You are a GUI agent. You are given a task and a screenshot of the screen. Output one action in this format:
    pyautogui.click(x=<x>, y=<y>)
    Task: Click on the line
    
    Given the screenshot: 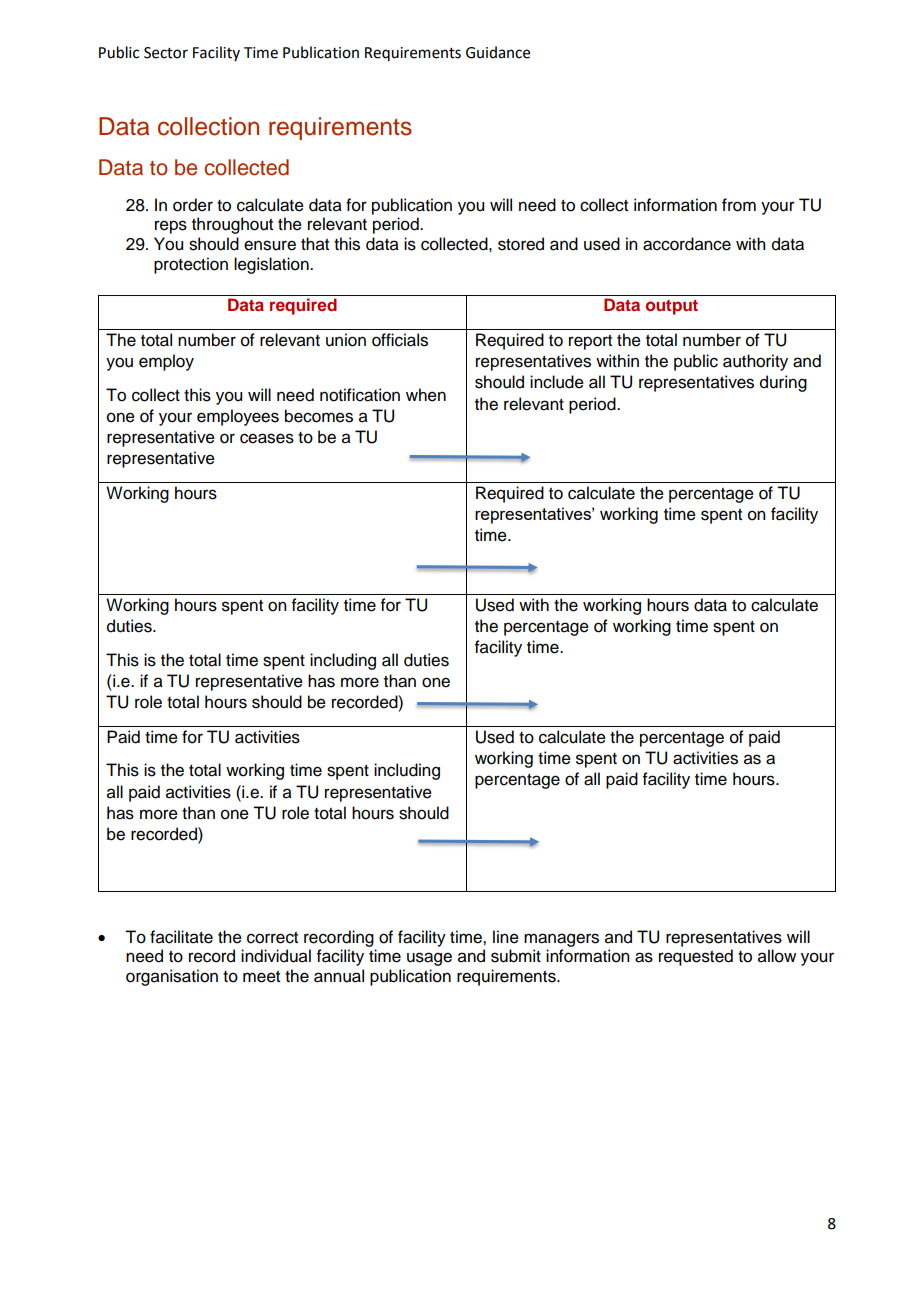 What is the action you would take?
    pyautogui.click(x=506, y=937)
